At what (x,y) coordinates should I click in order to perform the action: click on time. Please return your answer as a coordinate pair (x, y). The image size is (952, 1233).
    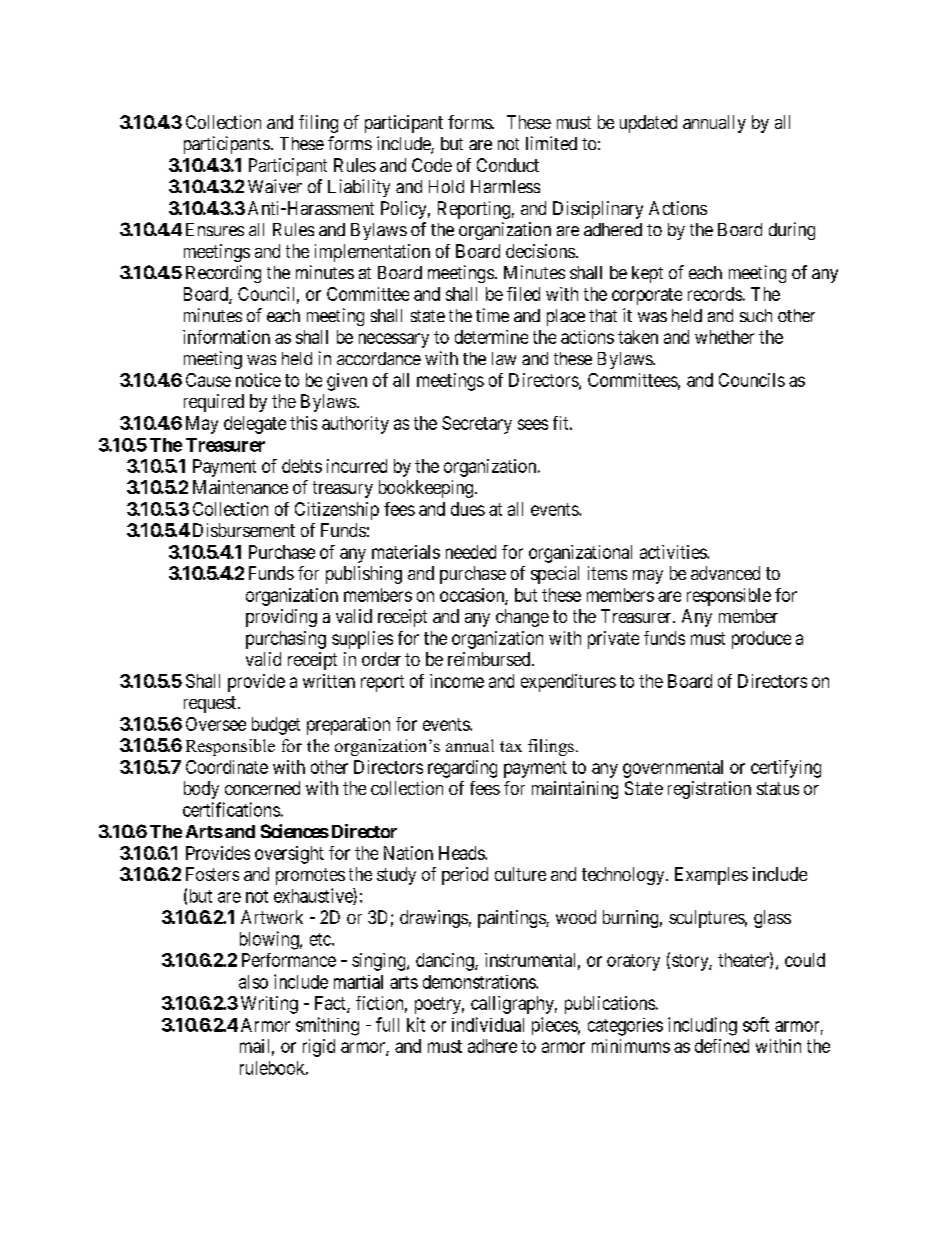
    Looking at the image, I should click on (492, 315).
